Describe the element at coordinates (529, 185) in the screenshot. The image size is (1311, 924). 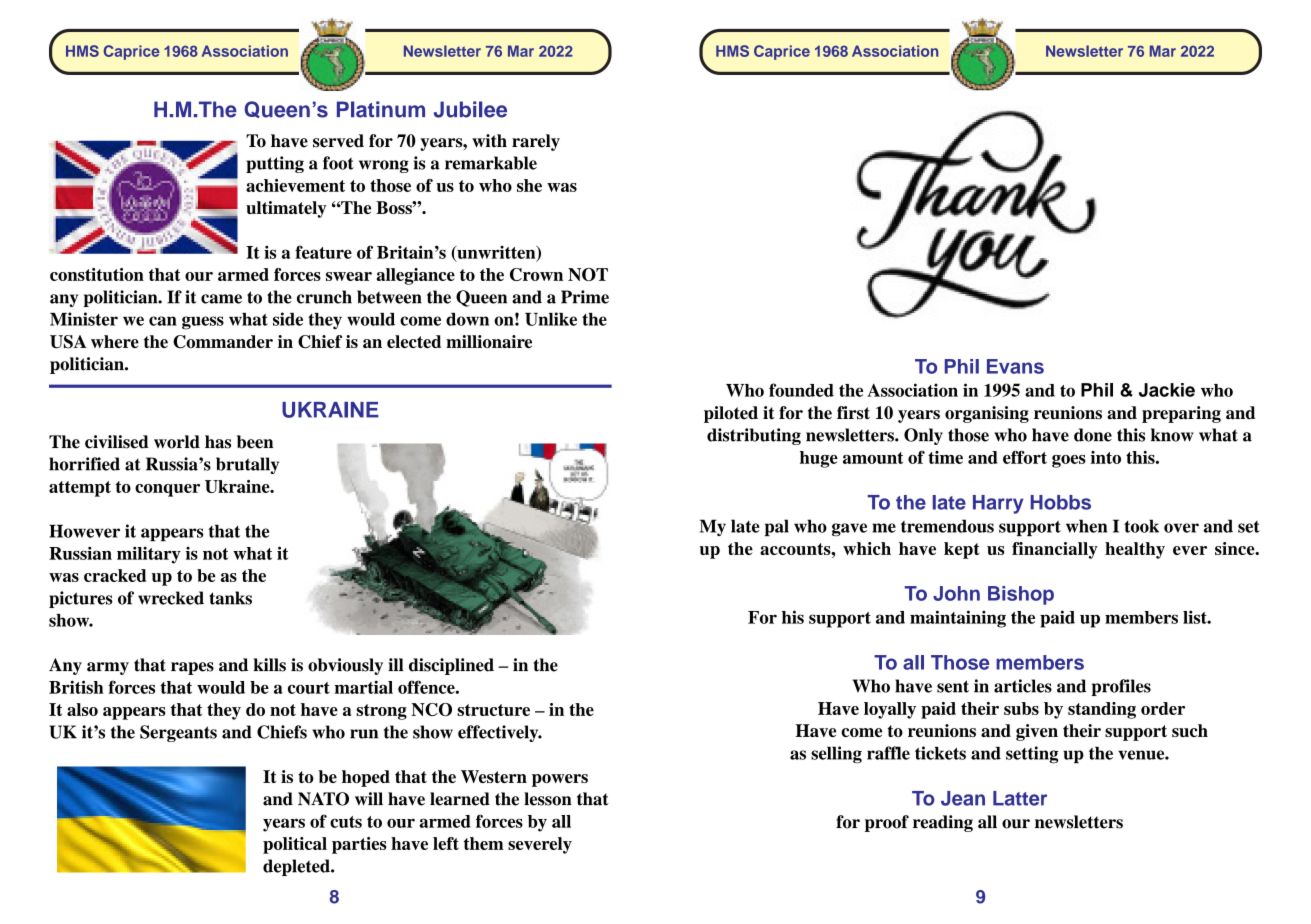
I see `she` at that location.
